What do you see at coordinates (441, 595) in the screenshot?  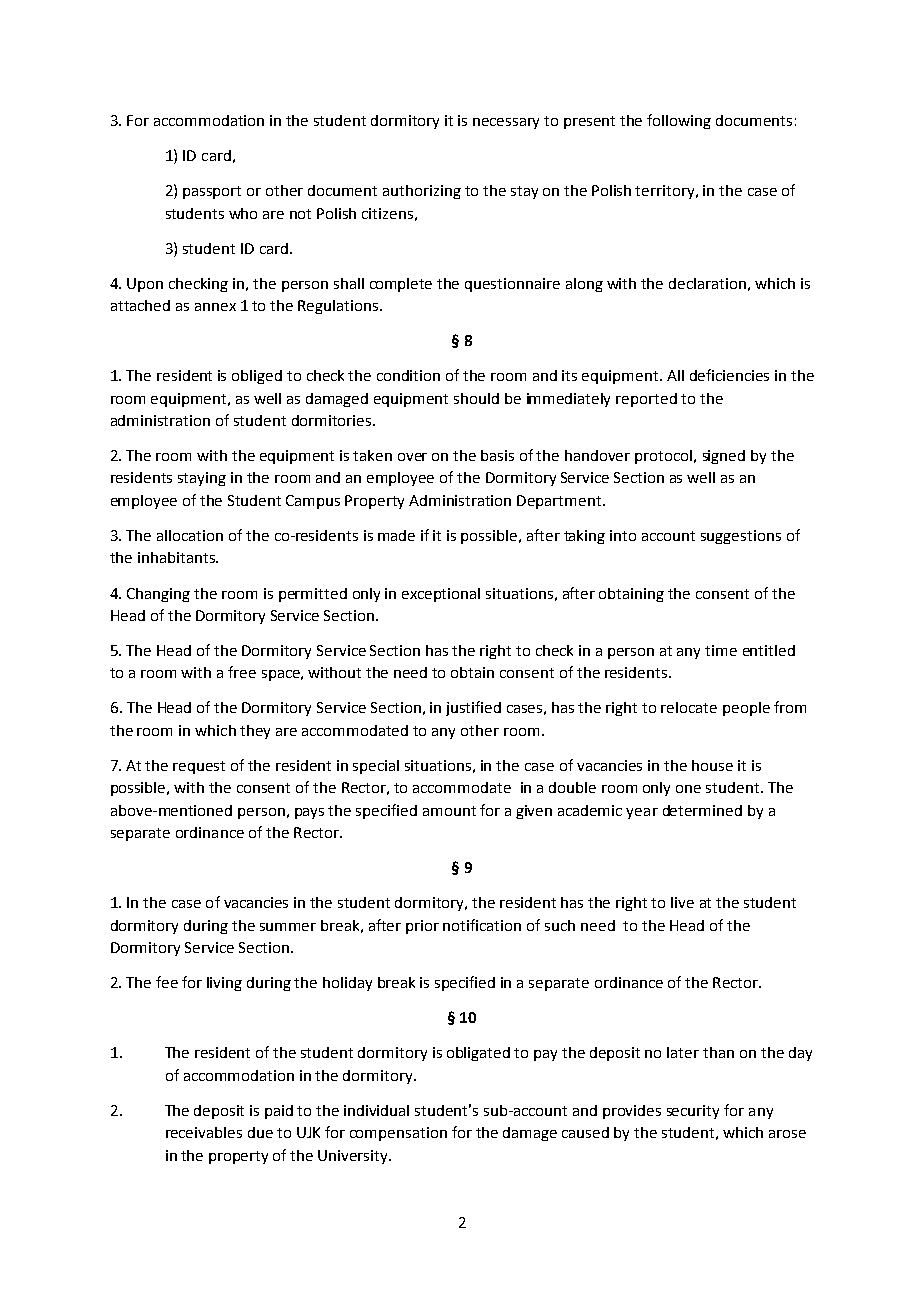 I see `exceptional` at bounding box center [441, 595].
